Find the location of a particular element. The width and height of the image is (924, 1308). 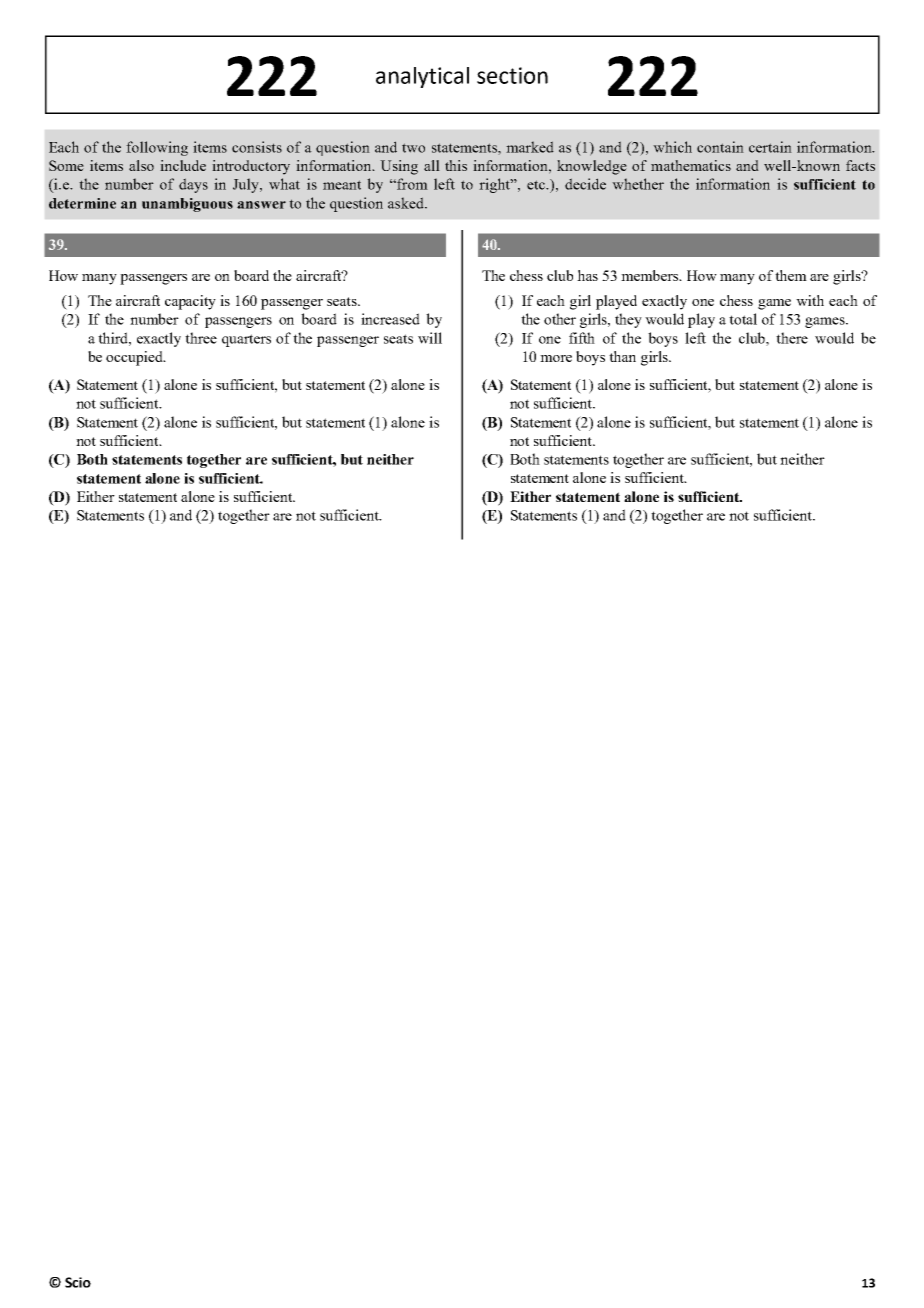

has is located at coordinates (587, 275).
